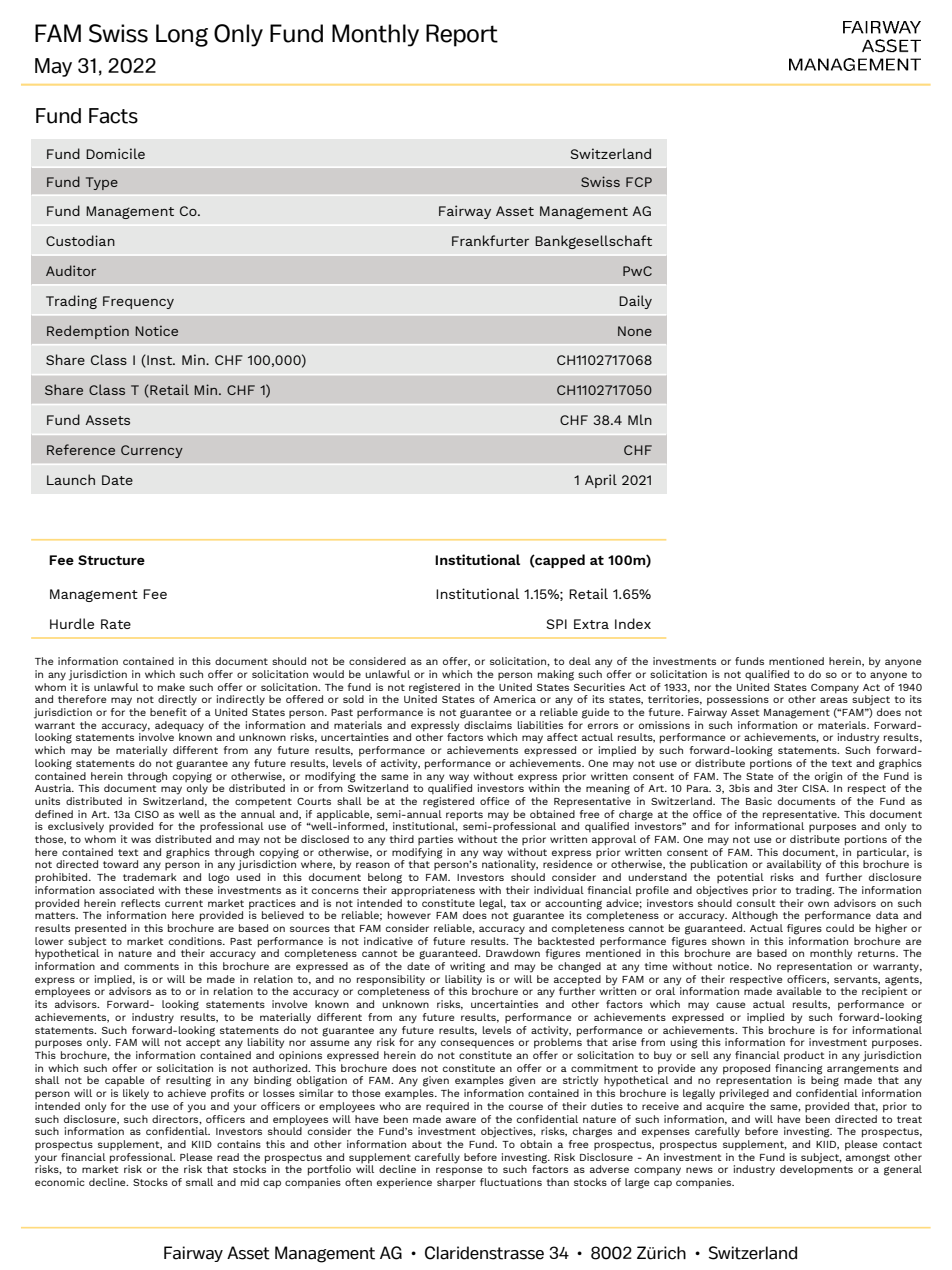  I want to click on small, so click(199, 1182).
